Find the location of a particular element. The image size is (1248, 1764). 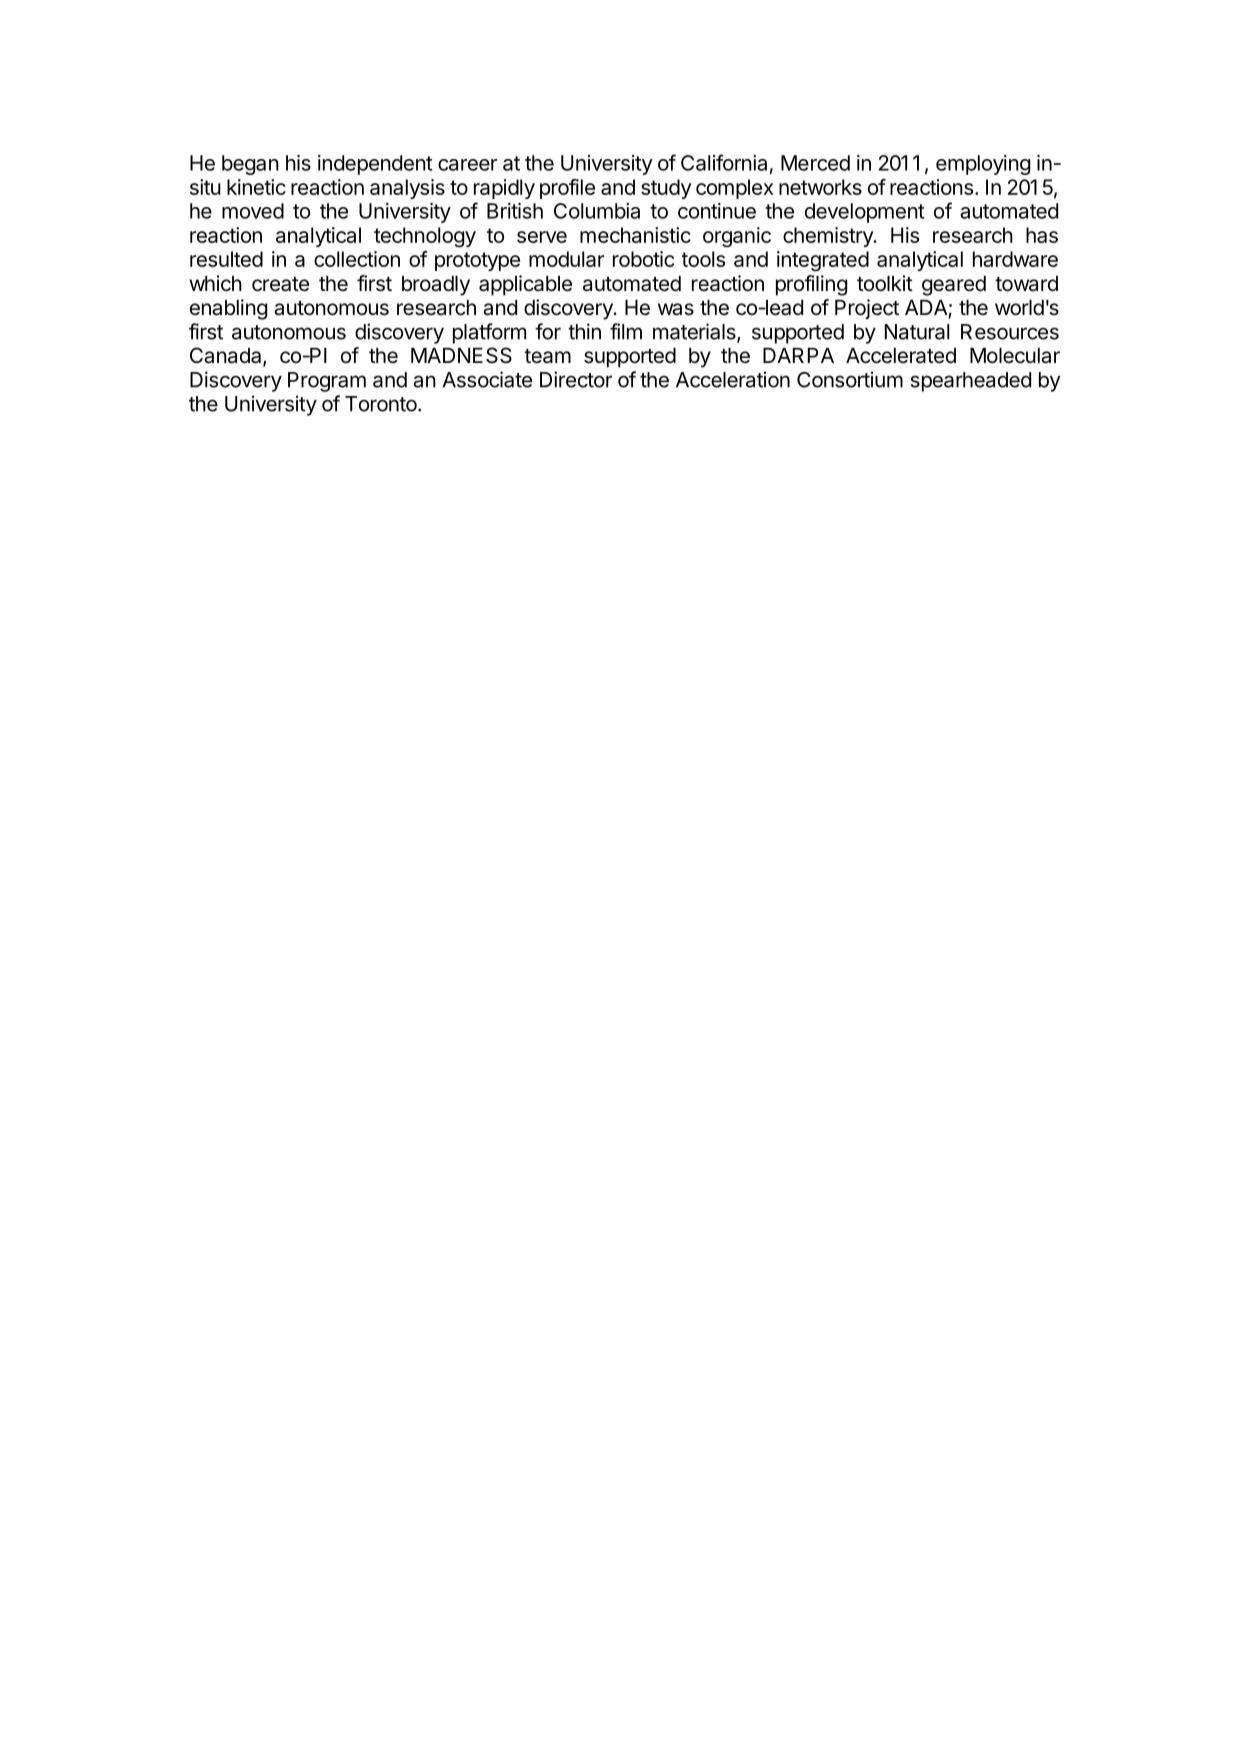

independent is located at coordinates (375, 165).
